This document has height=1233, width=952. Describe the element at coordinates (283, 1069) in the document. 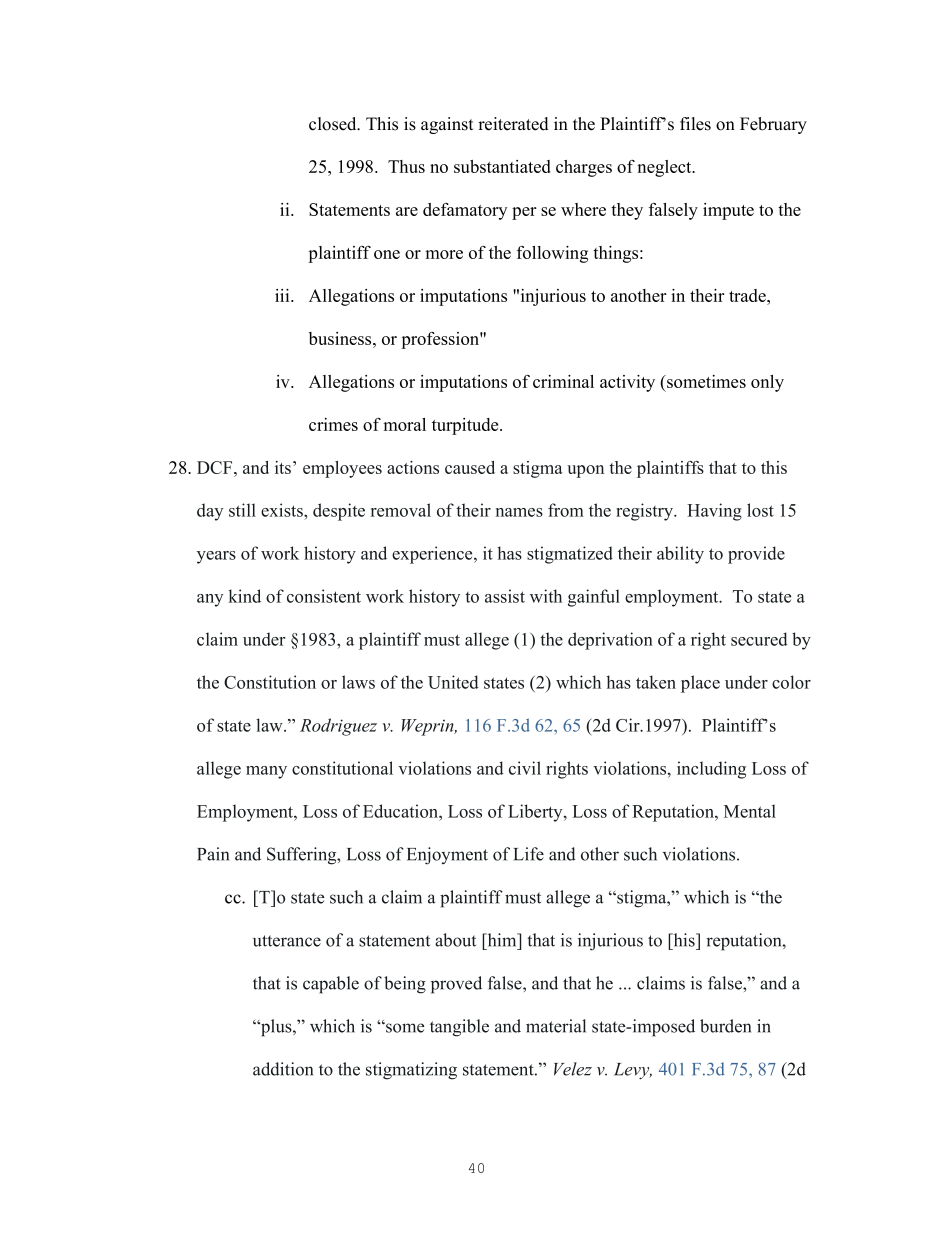

I see `addition` at that location.
